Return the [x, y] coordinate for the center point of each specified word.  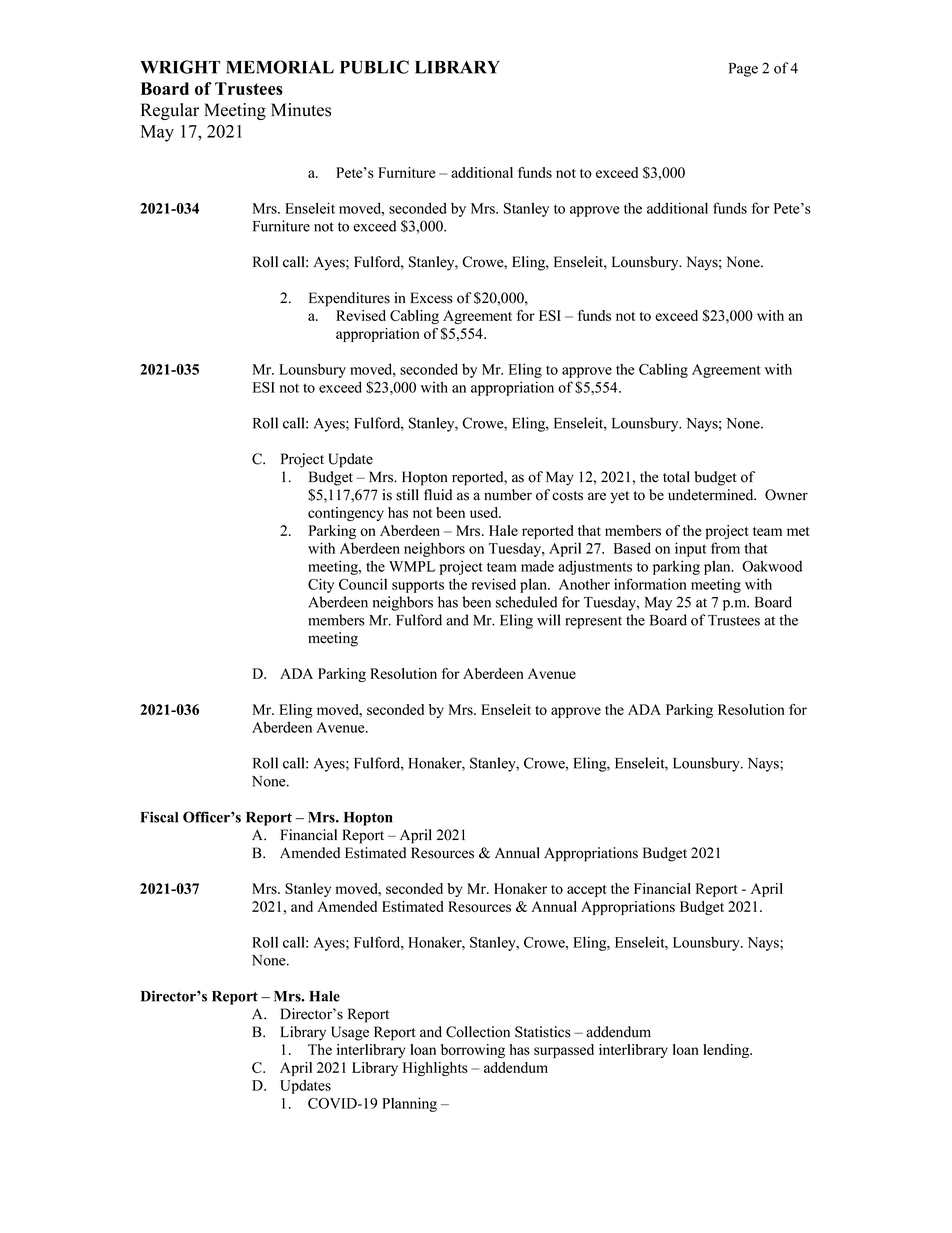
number [508, 495]
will [548, 620]
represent [593, 622]
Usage [350, 1033]
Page [743, 70]
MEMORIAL [280, 67]
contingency [346, 514]
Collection [478, 1032]
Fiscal [159, 817]
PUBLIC [374, 67]
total [676, 477]
